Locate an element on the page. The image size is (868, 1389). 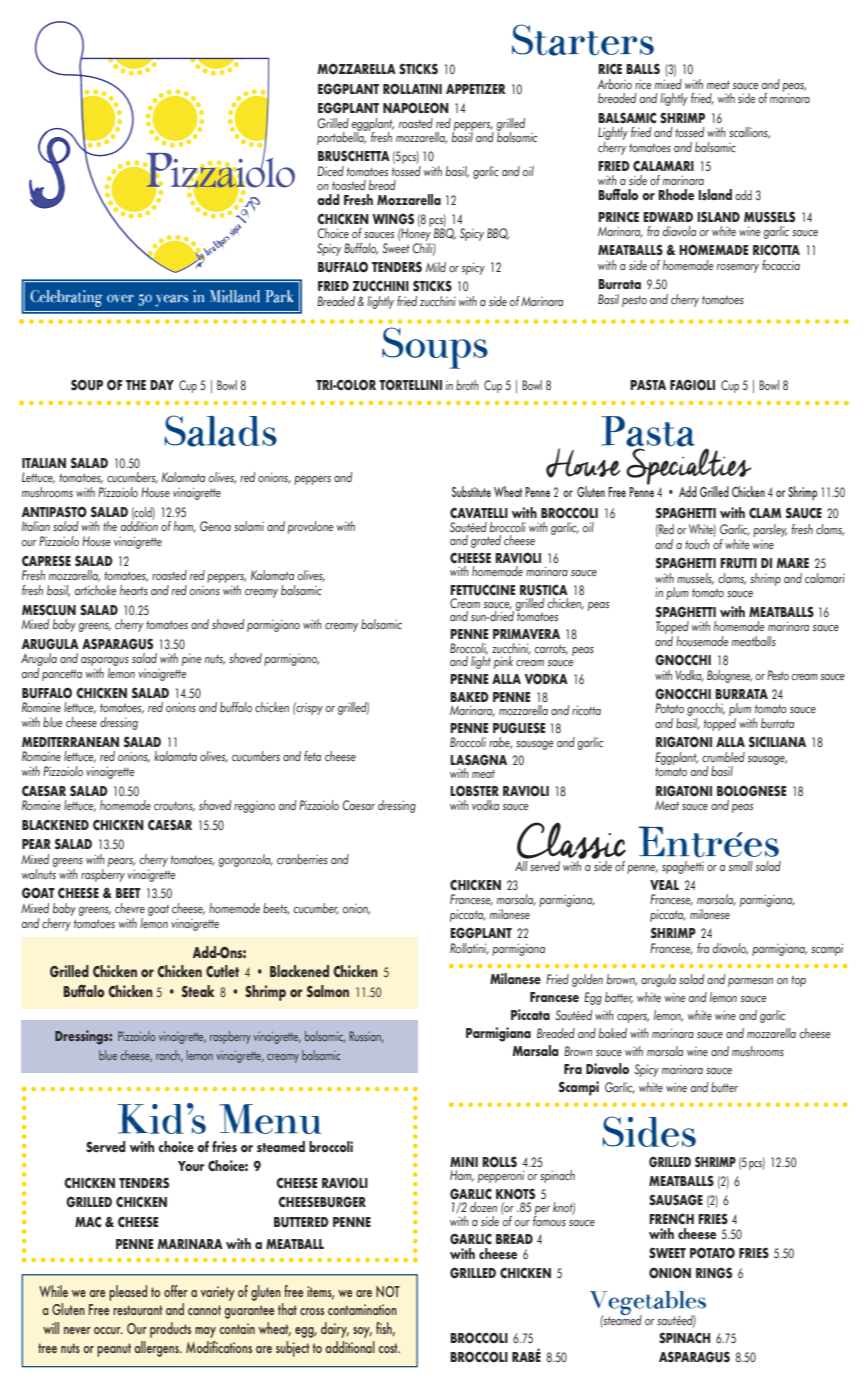
PUGLIESE is located at coordinates (519, 728).
